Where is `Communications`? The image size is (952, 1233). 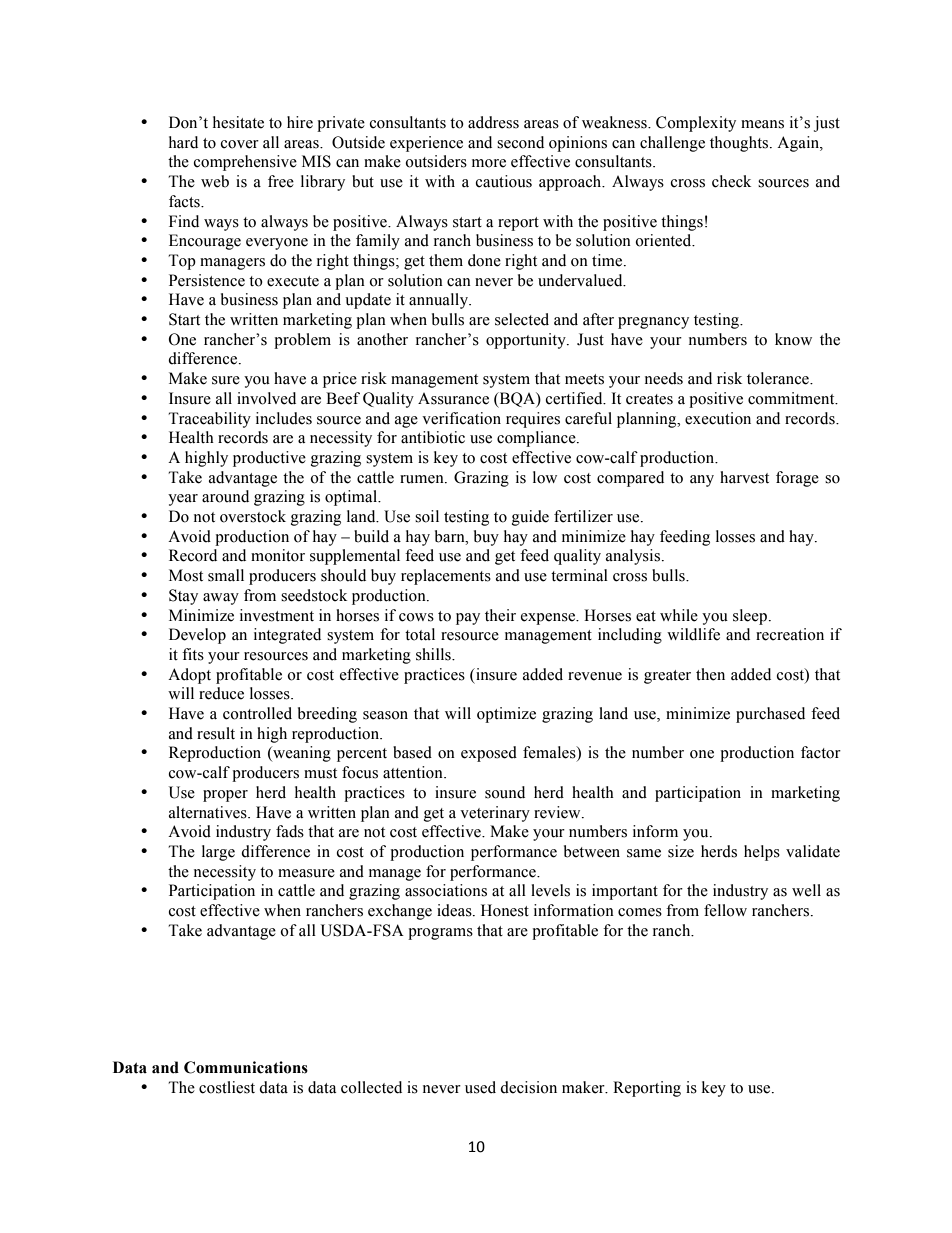
Communications is located at coordinates (246, 1067).
